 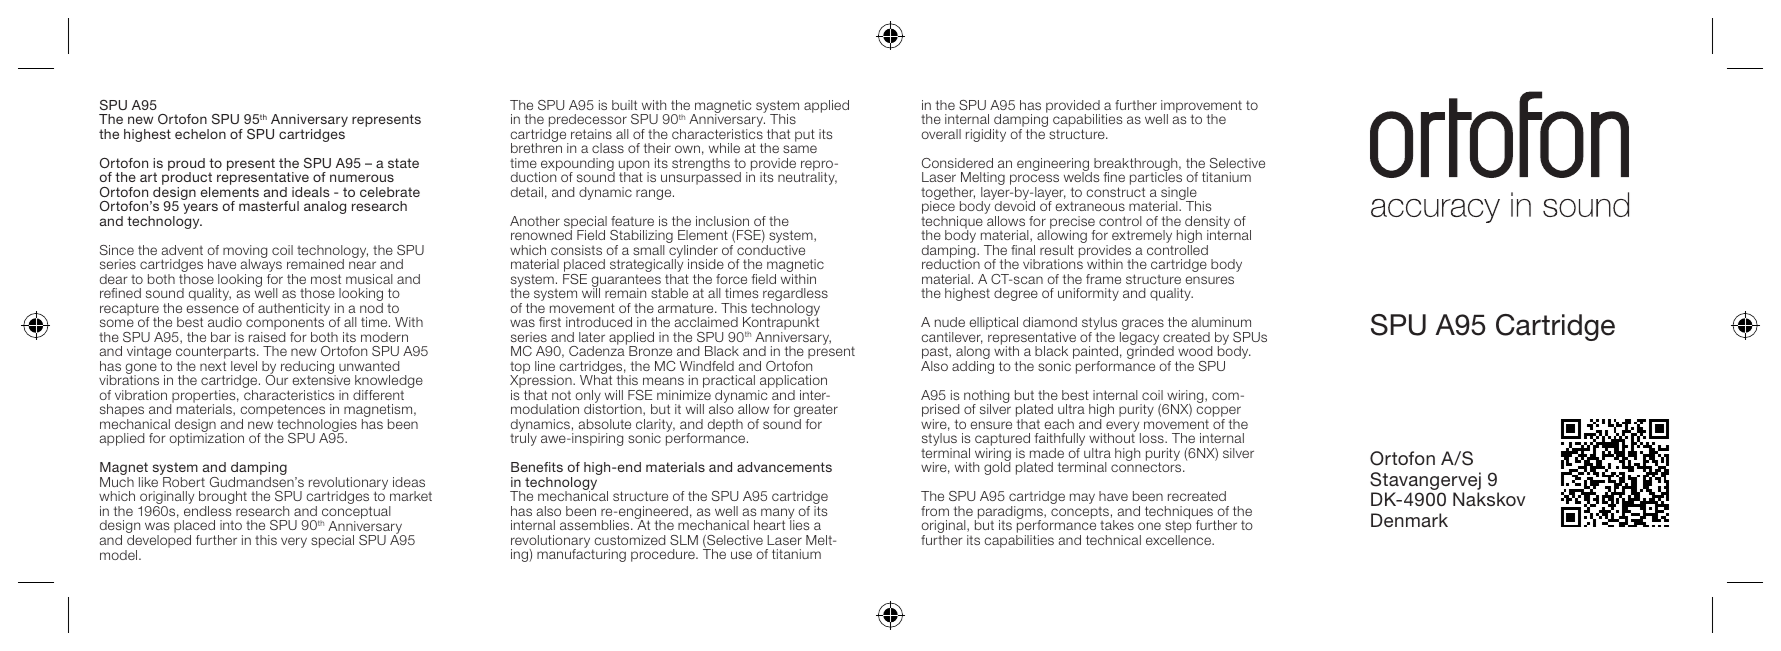 I want to click on built, so click(x=624, y=105).
